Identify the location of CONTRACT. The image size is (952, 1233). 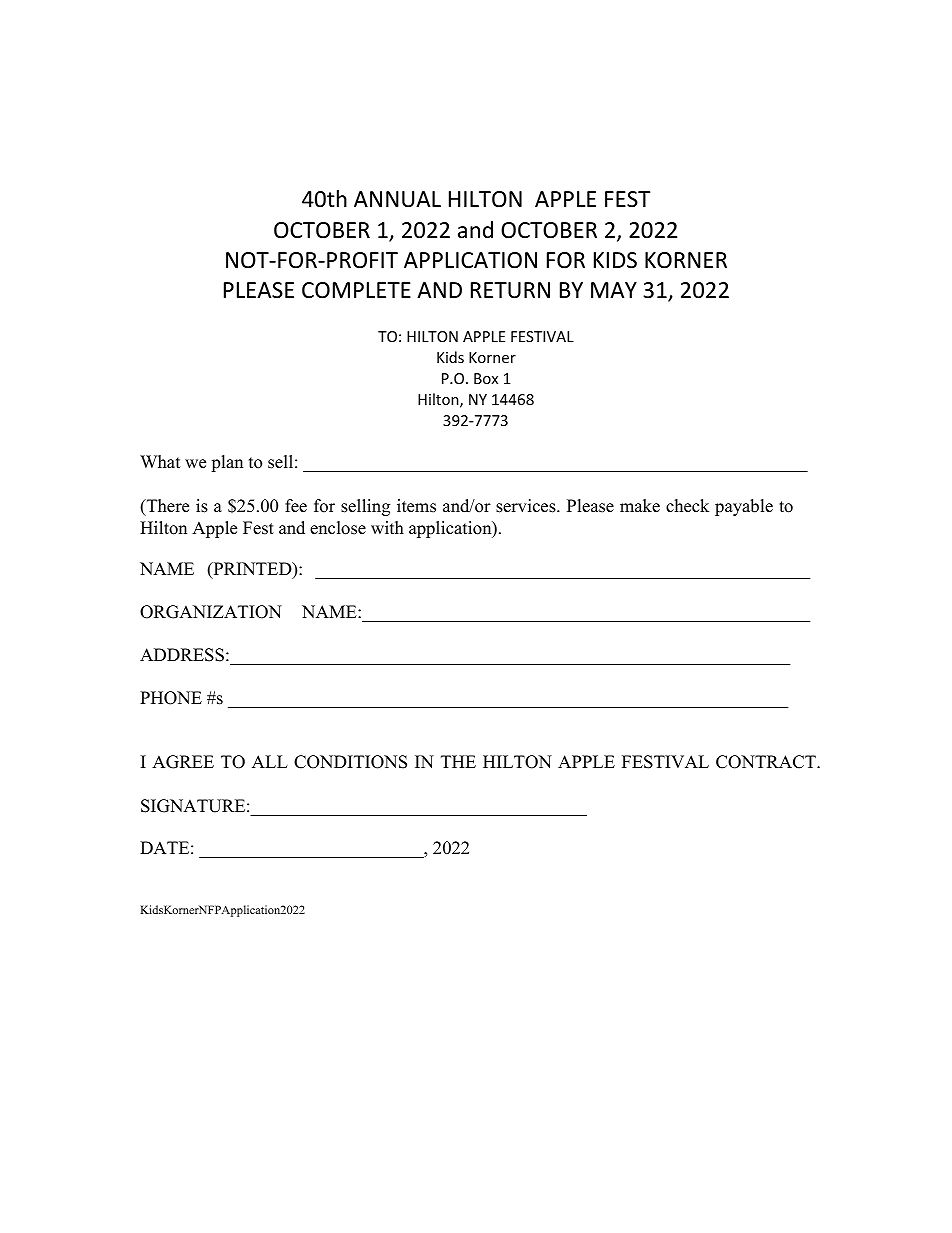
(767, 762).
